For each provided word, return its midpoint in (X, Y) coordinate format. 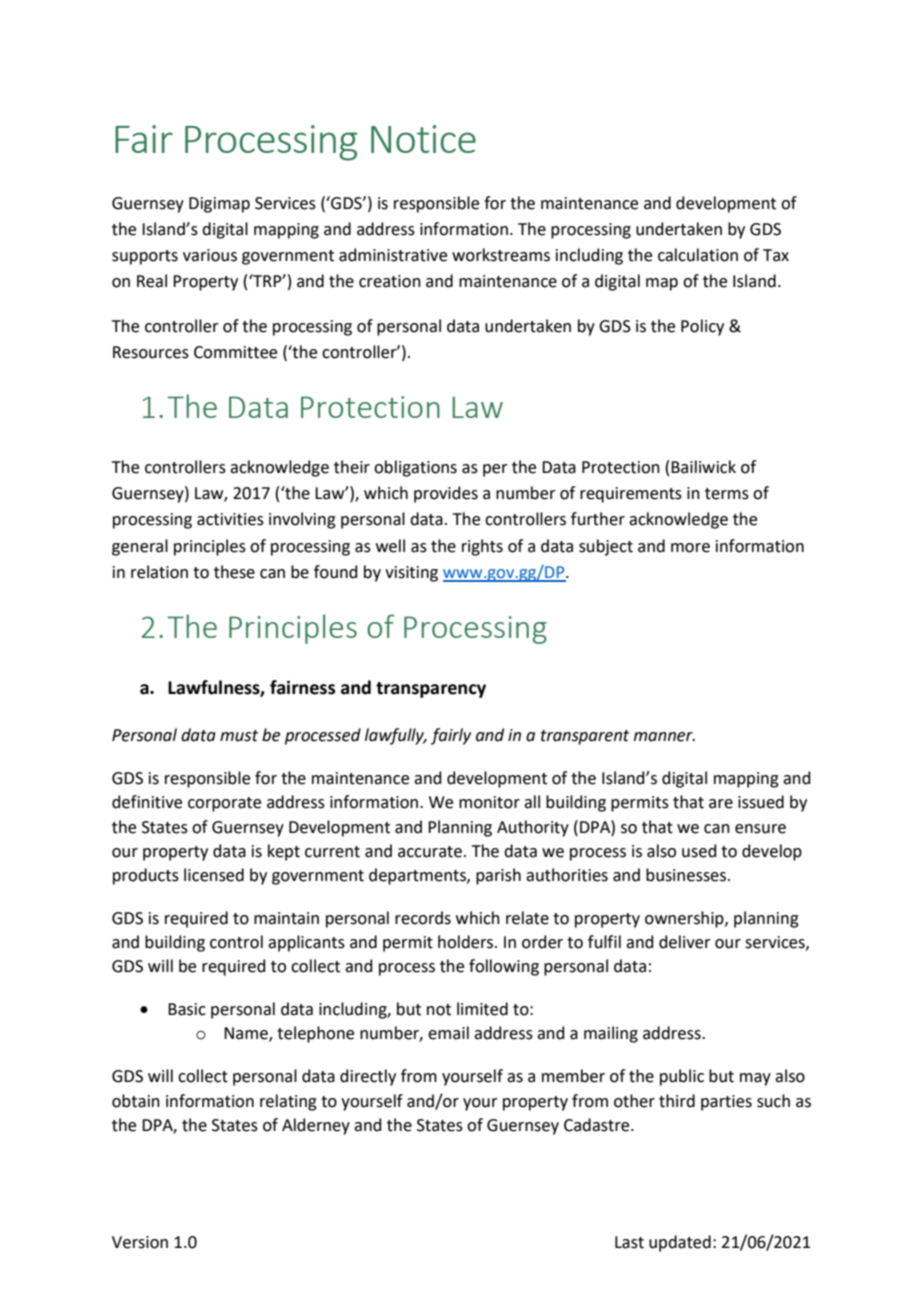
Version (140, 1242)
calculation (698, 255)
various (210, 255)
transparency (431, 690)
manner (664, 737)
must (239, 736)
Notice (423, 139)
